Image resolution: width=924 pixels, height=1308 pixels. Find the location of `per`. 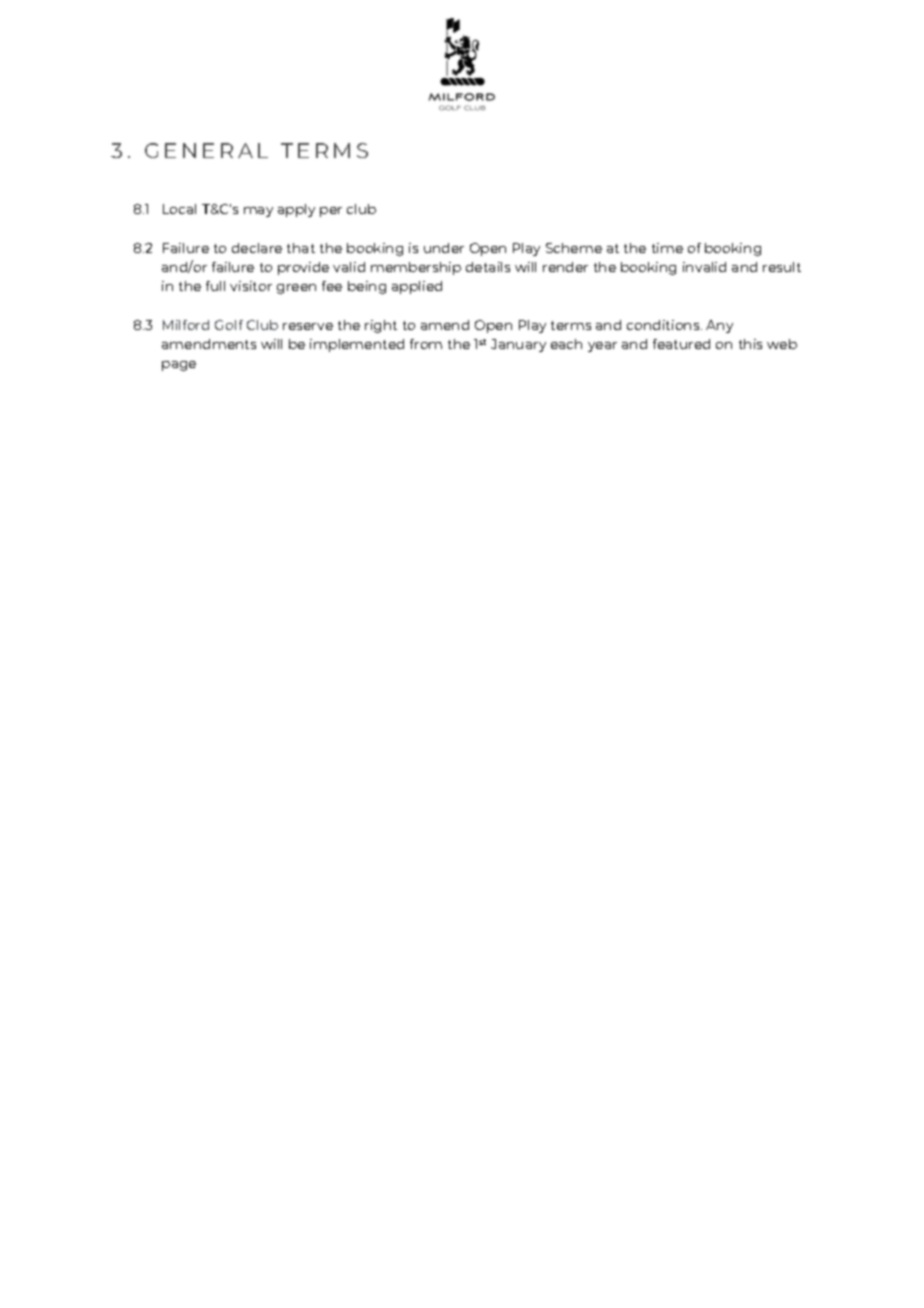

per is located at coordinates (331, 212).
